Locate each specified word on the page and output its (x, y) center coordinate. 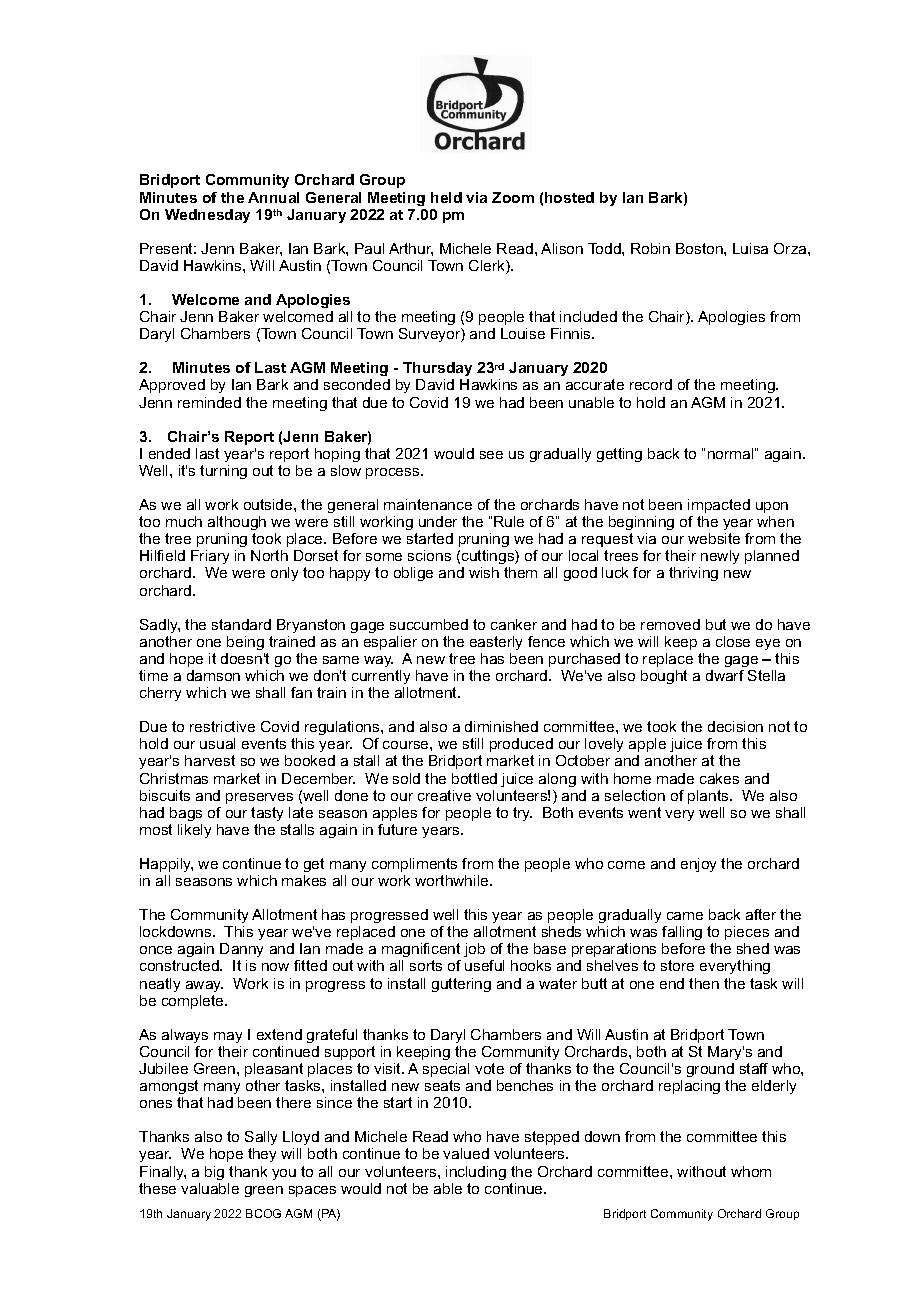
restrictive (222, 726)
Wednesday (207, 216)
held (446, 197)
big (214, 1173)
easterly (496, 643)
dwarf (725, 675)
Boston (700, 248)
